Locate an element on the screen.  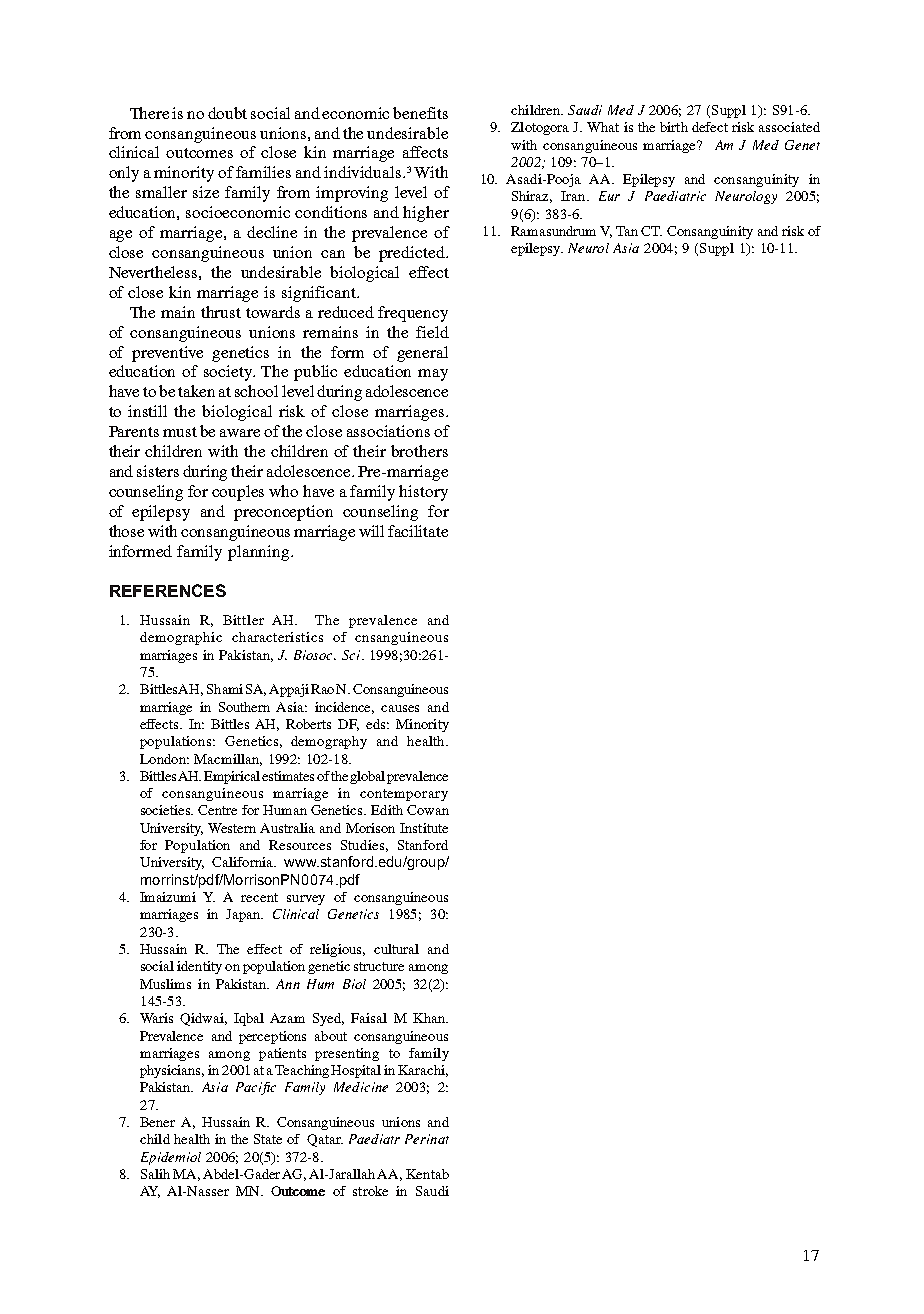
Khan is located at coordinates (430, 1018).
